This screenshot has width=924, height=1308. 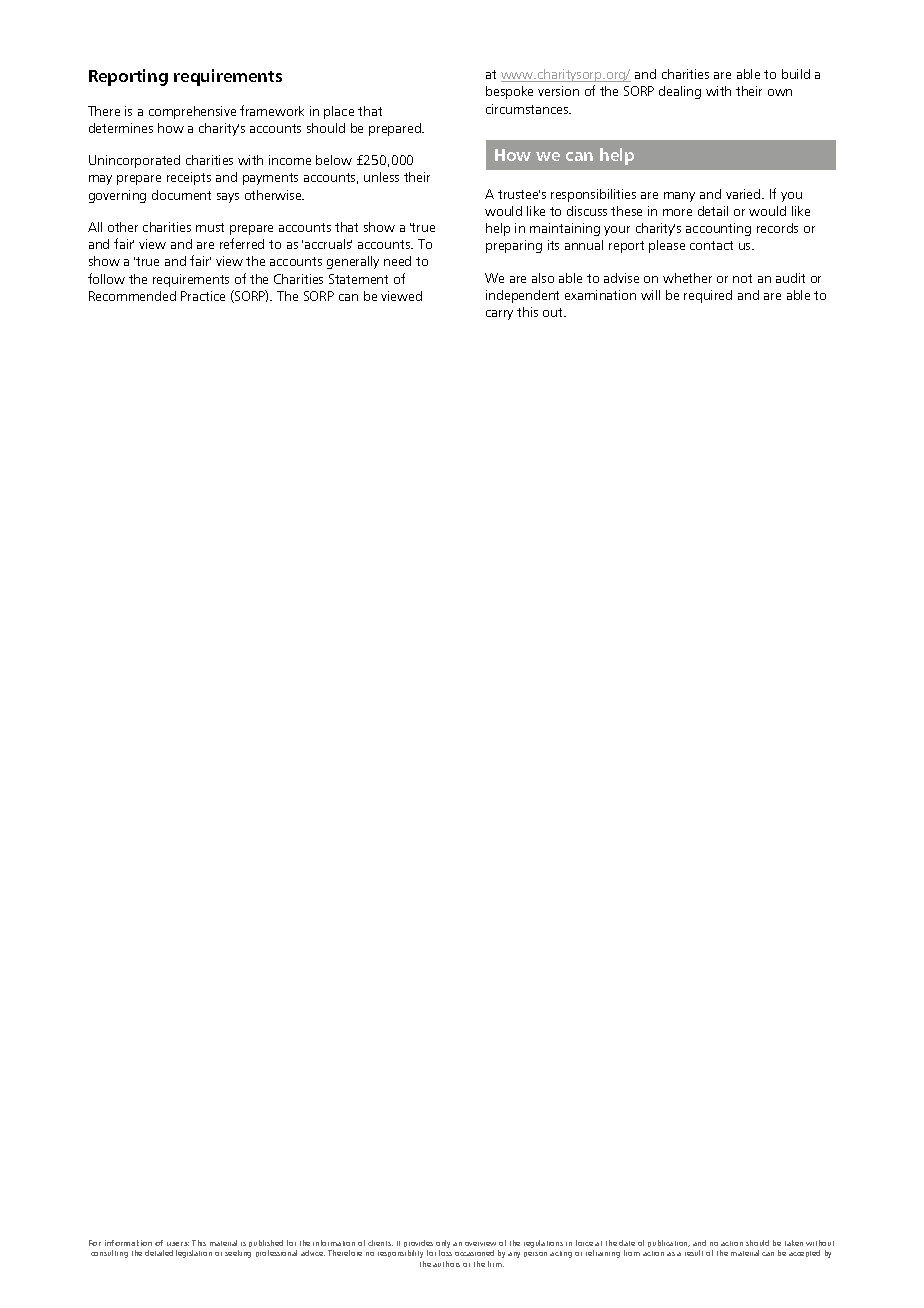 I want to click on carry, so click(x=499, y=315).
